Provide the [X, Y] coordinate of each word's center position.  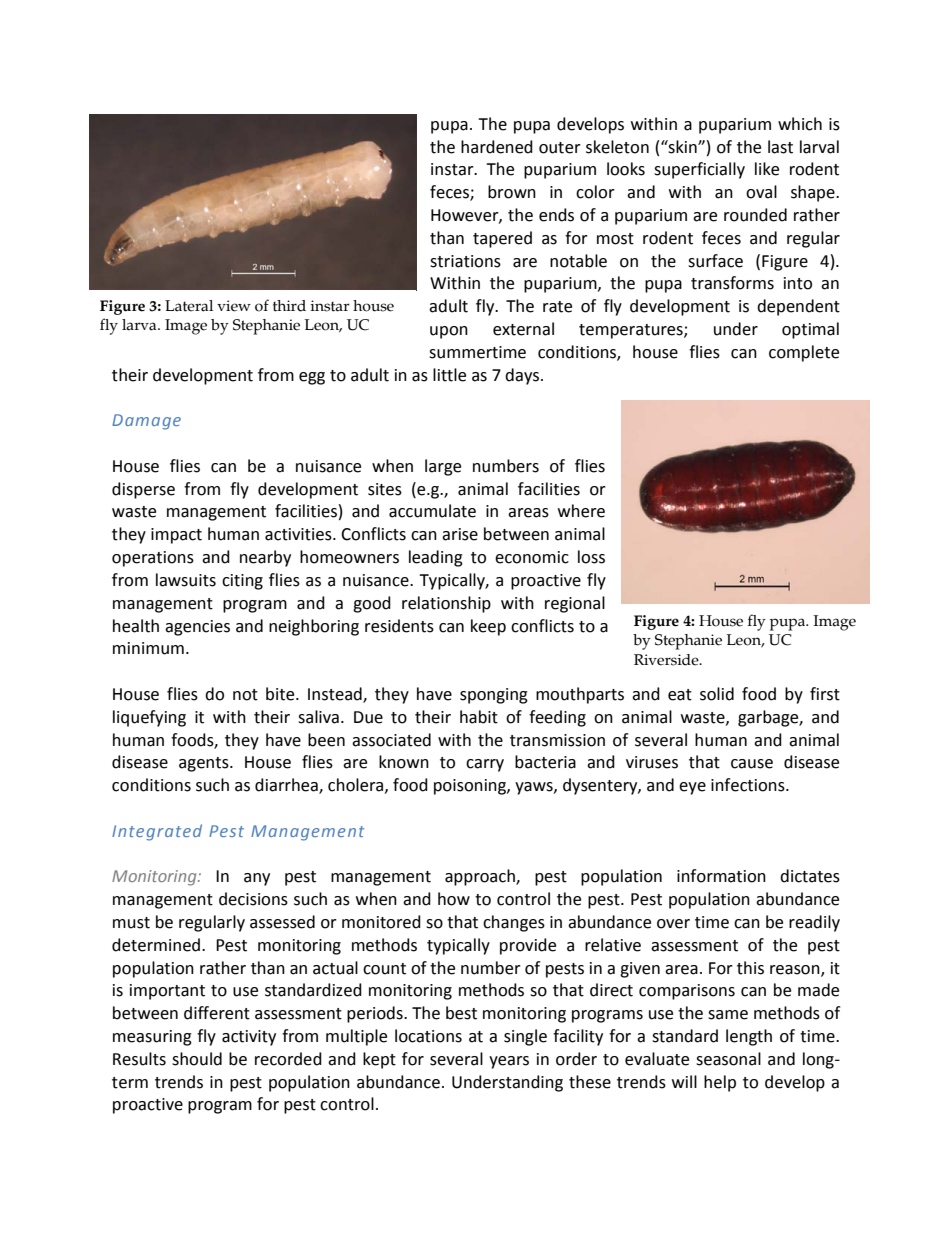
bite [281, 694]
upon [449, 332]
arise [460, 534]
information [721, 876]
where [581, 511]
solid [717, 694]
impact [176, 536]
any [257, 879]
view [234, 306]
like [767, 169]
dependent [798, 307]
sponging [494, 696]
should [197, 1059]
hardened [497, 147]
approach [481, 877]
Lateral [189, 306]
